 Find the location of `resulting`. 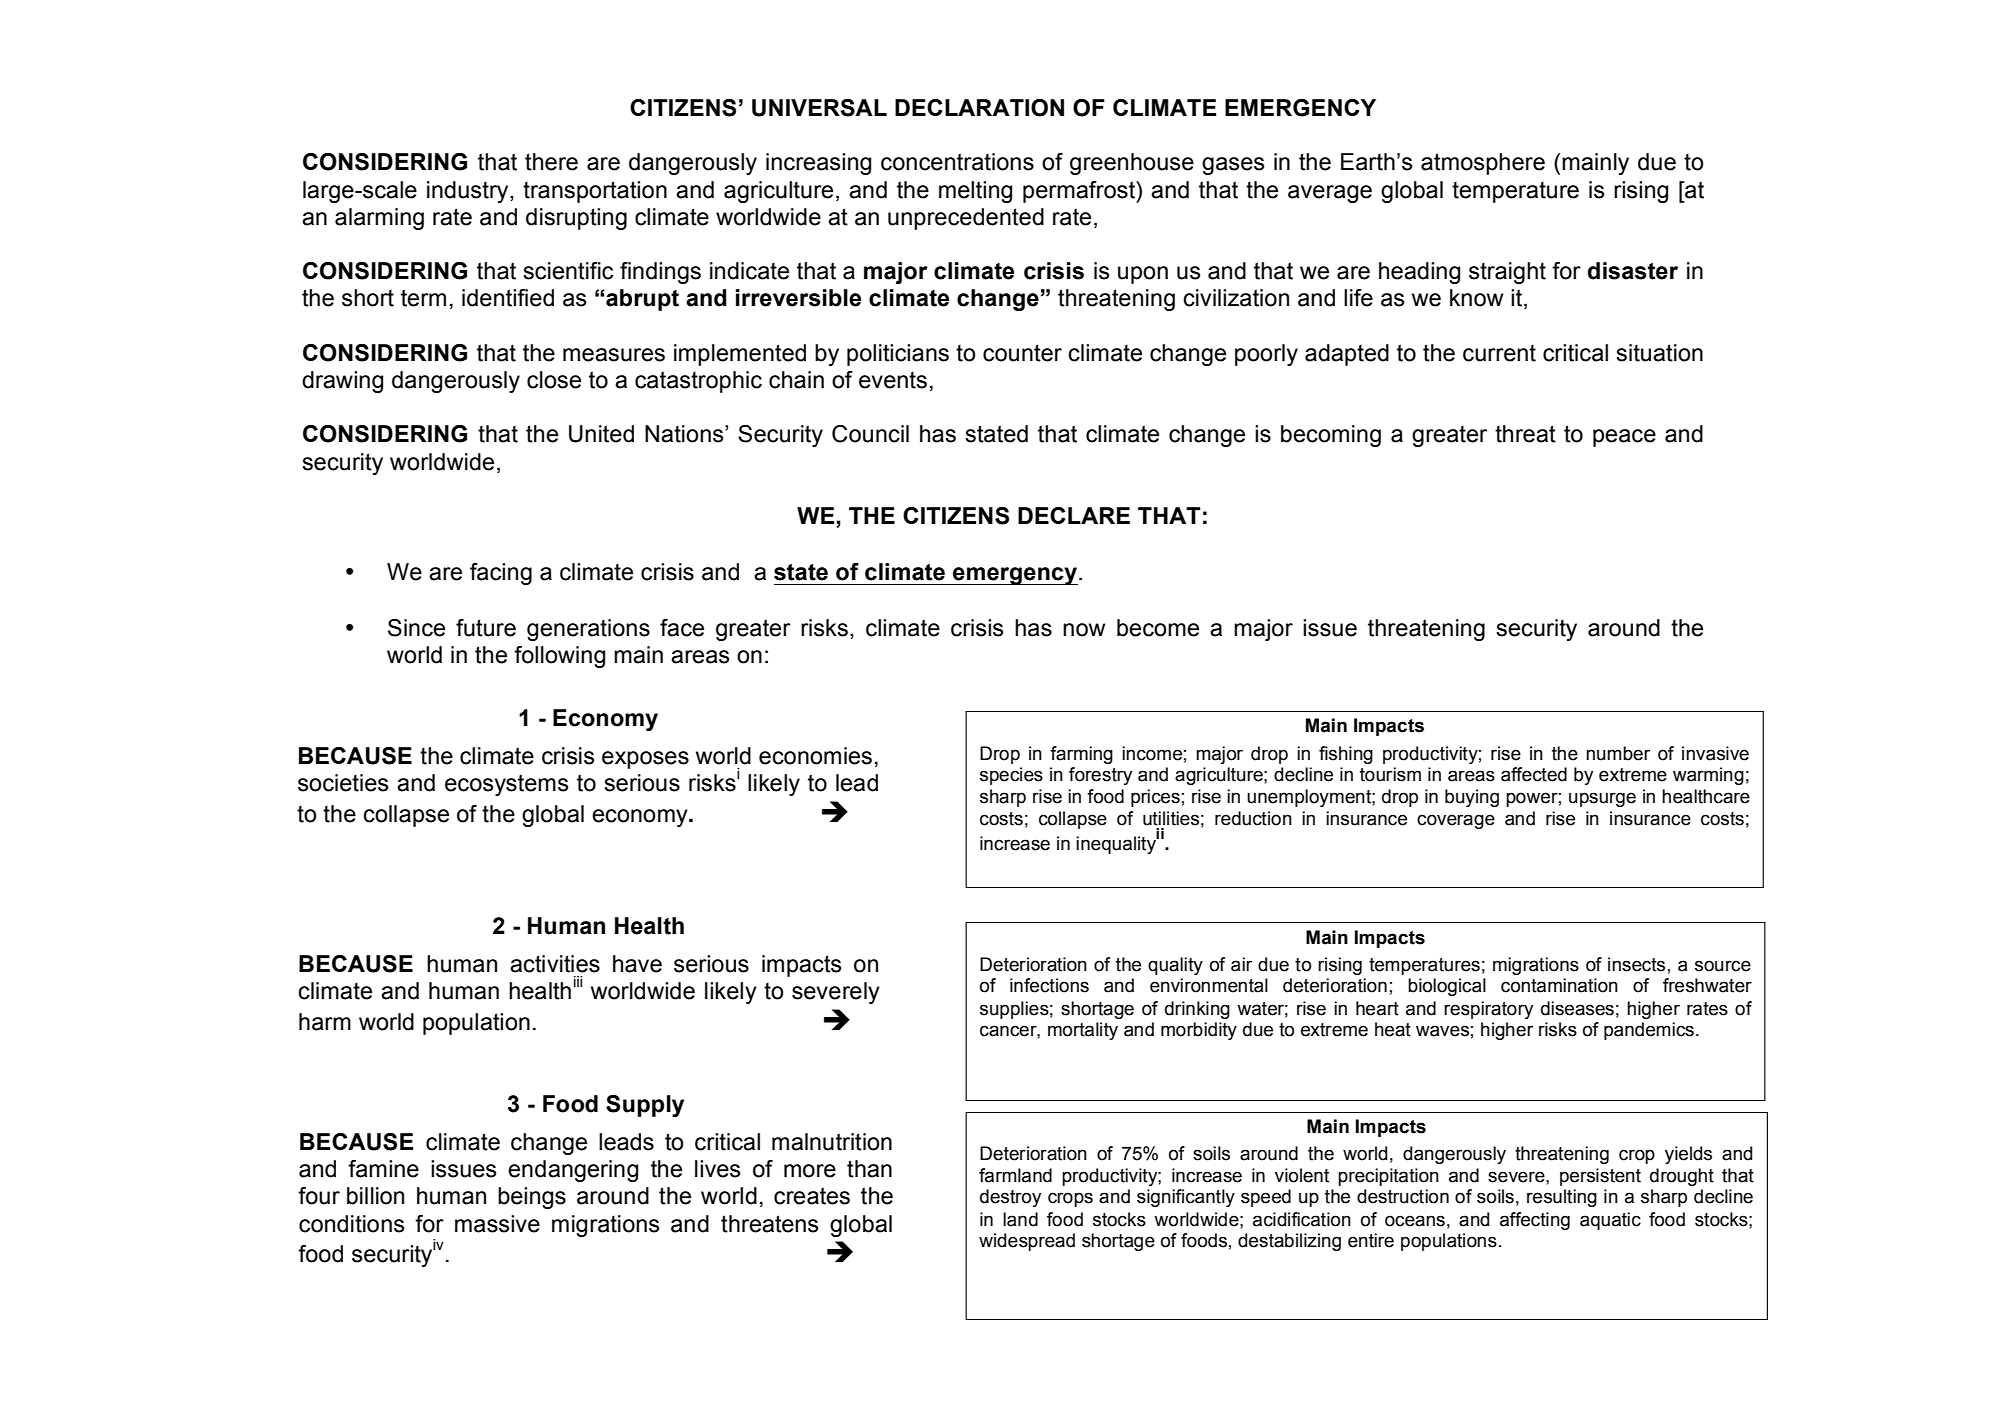

resulting is located at coordinates (1562, 1198).
